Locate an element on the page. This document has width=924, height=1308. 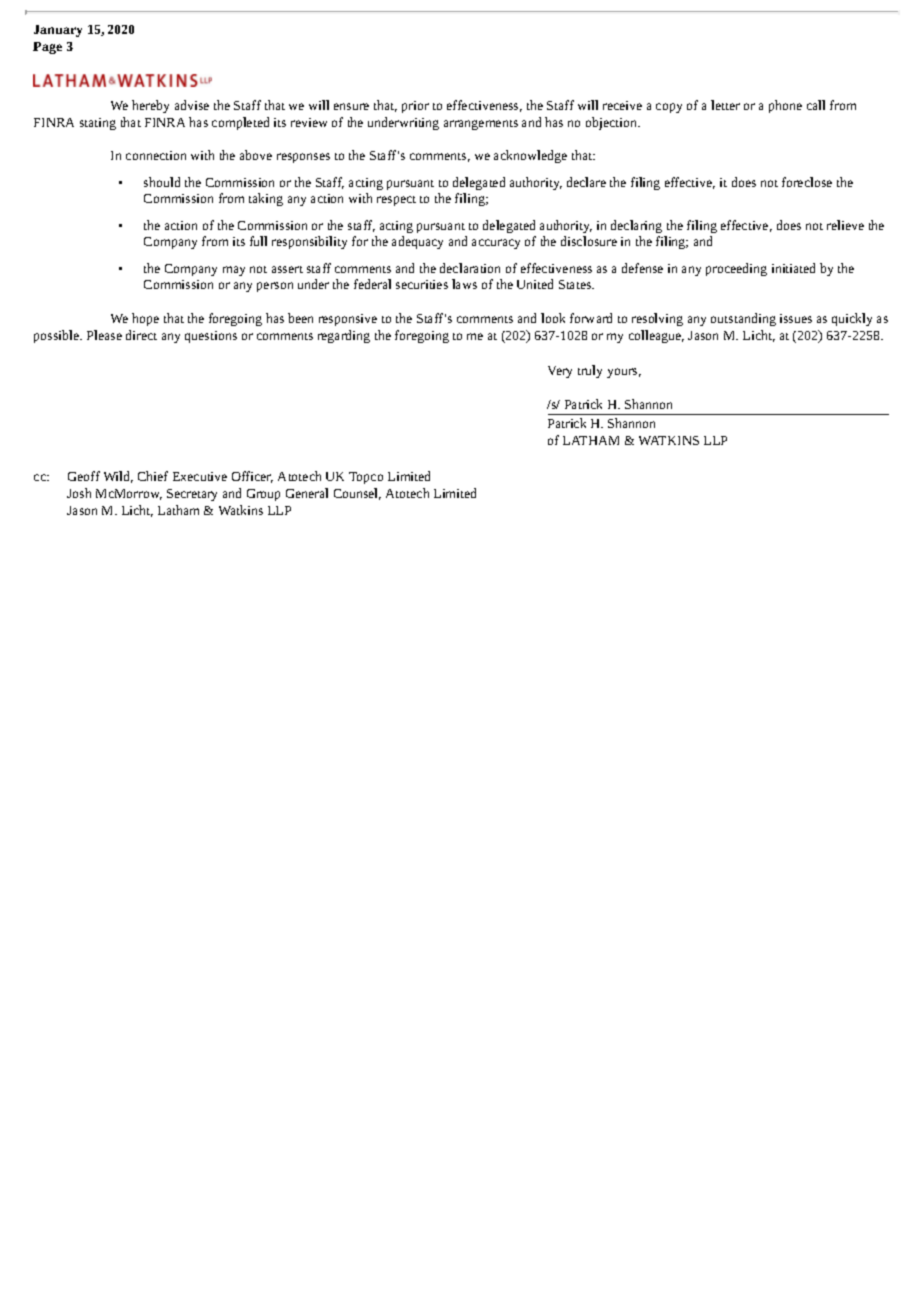
letter is located at coordinates (725, 105).
